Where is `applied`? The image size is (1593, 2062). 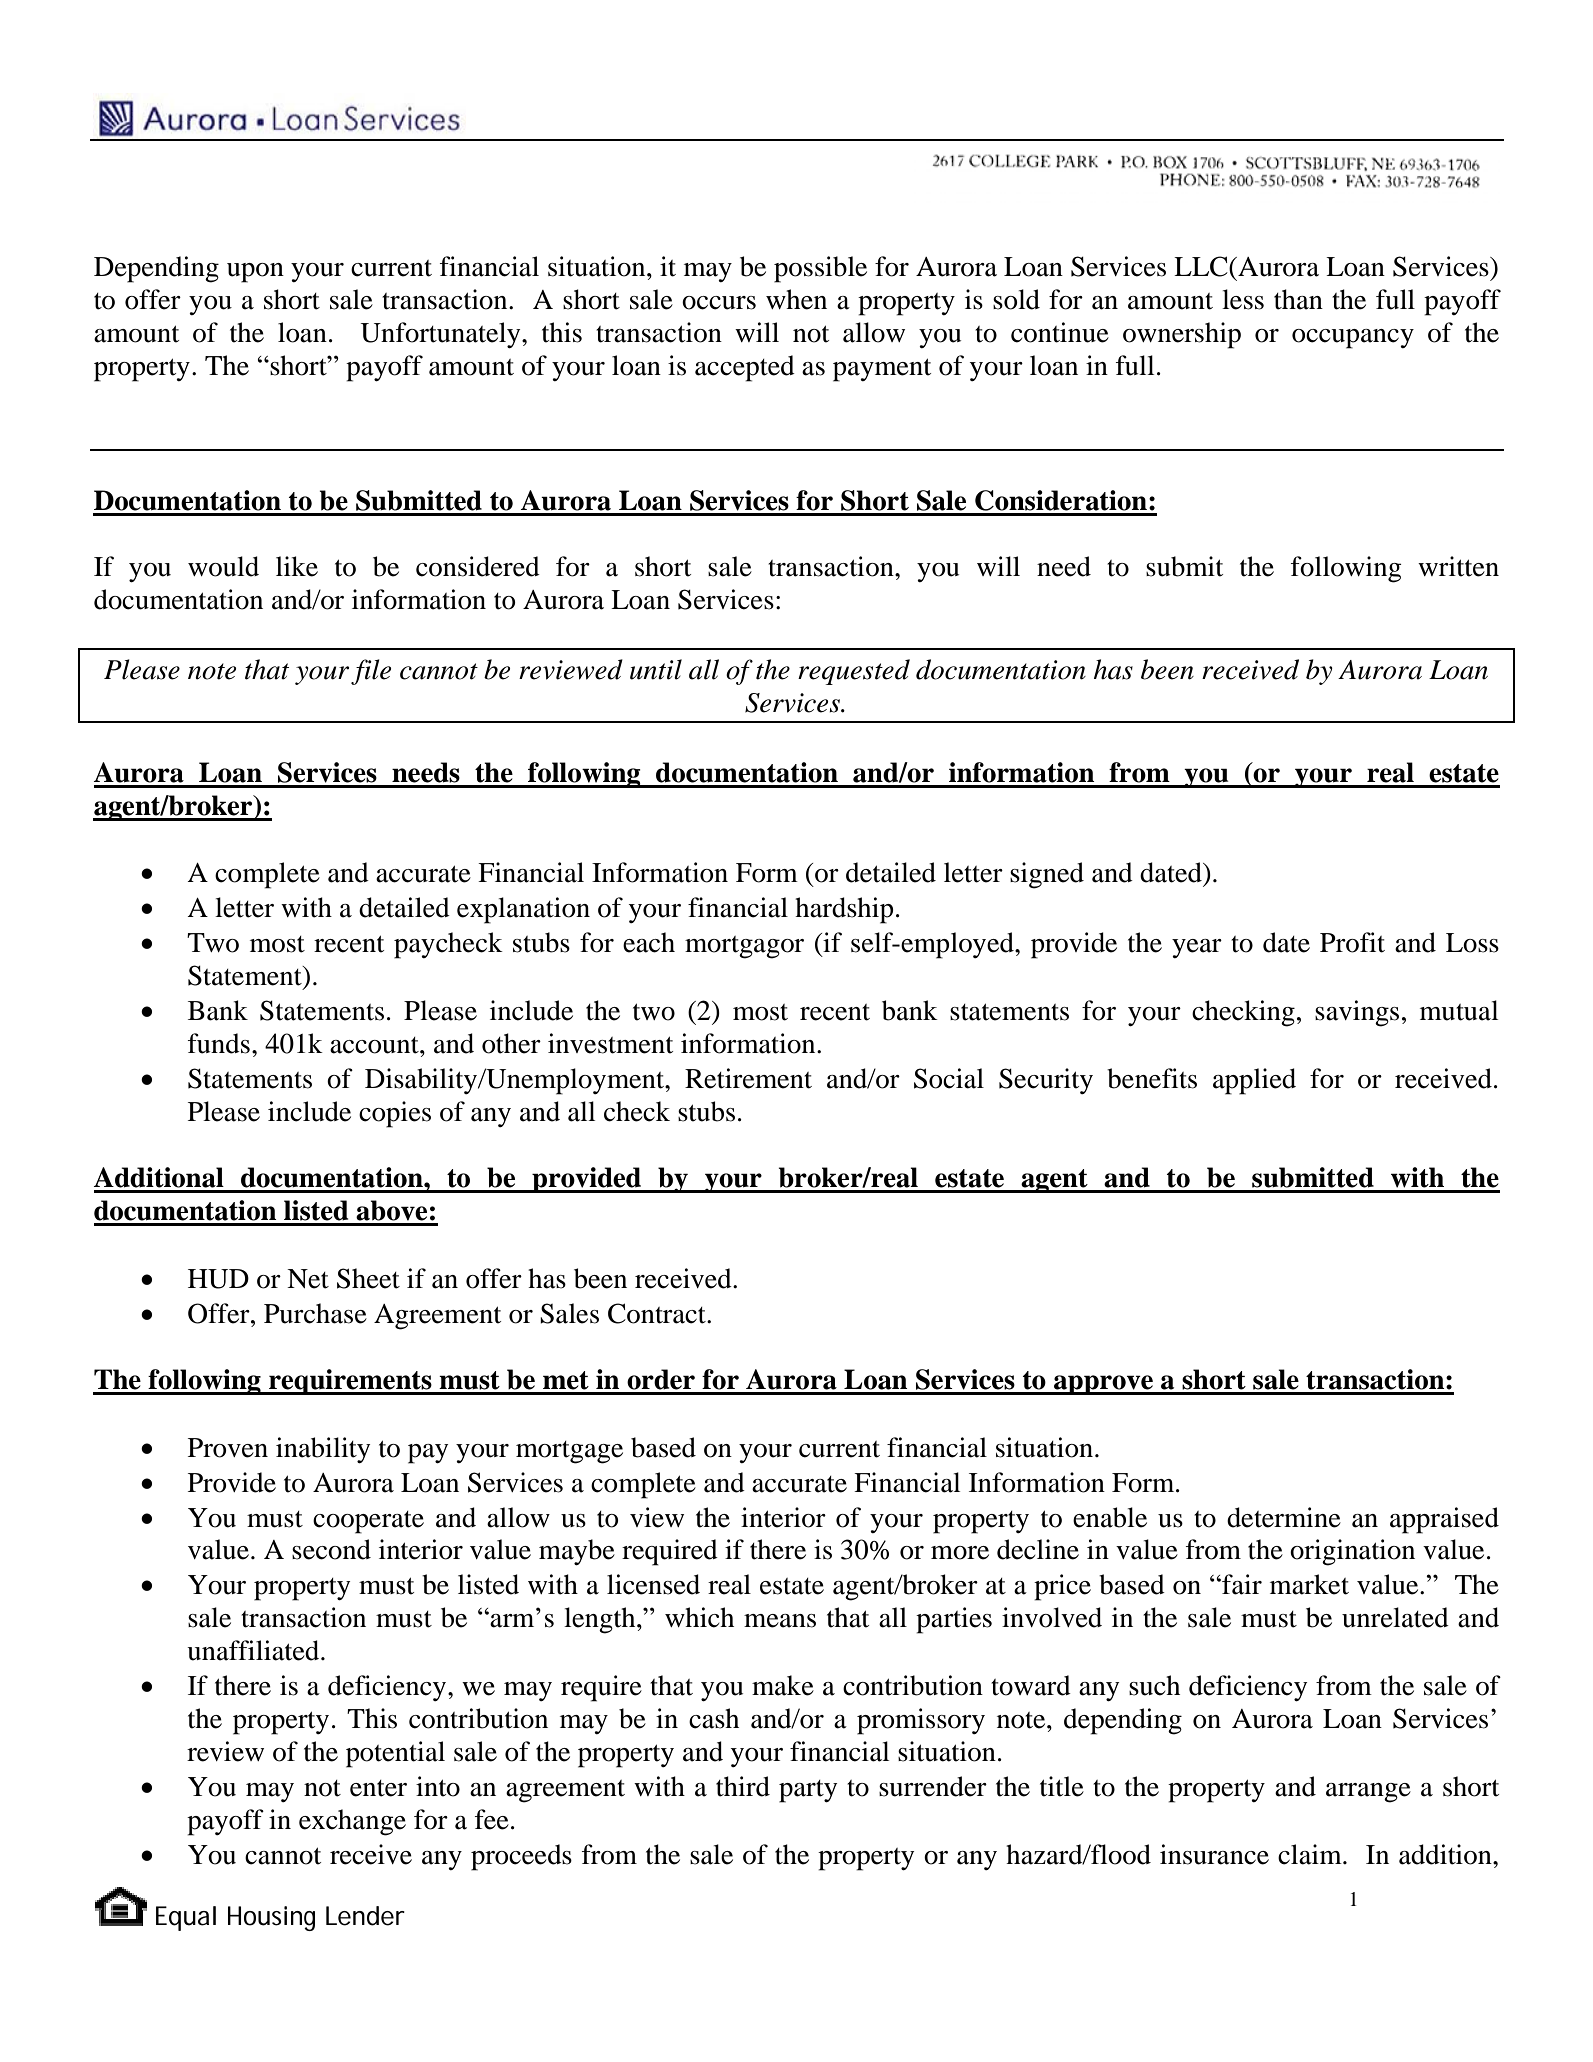 applied is located at coordinates (1254, 1081).
